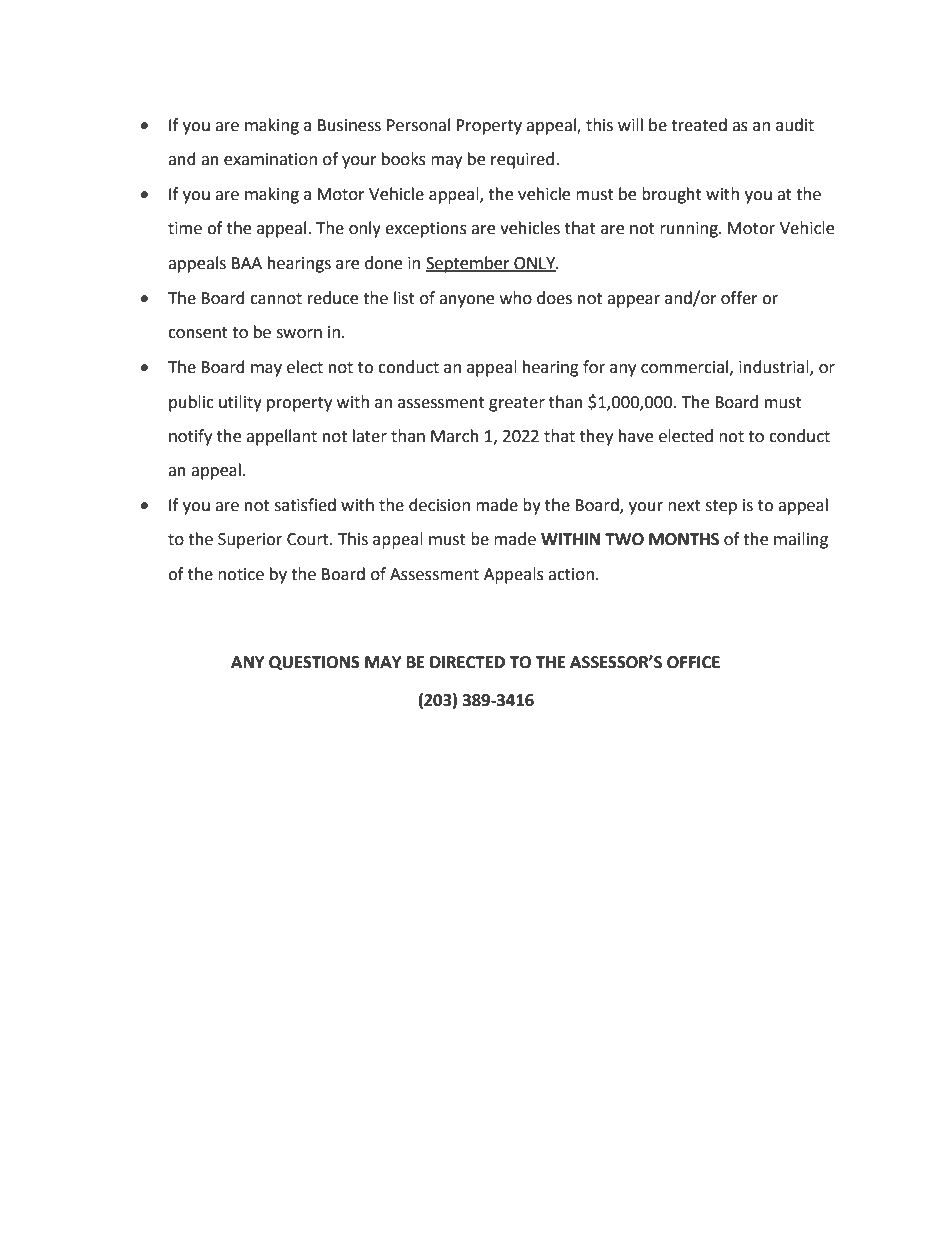  I want to click on examination, so click(270, 159).
